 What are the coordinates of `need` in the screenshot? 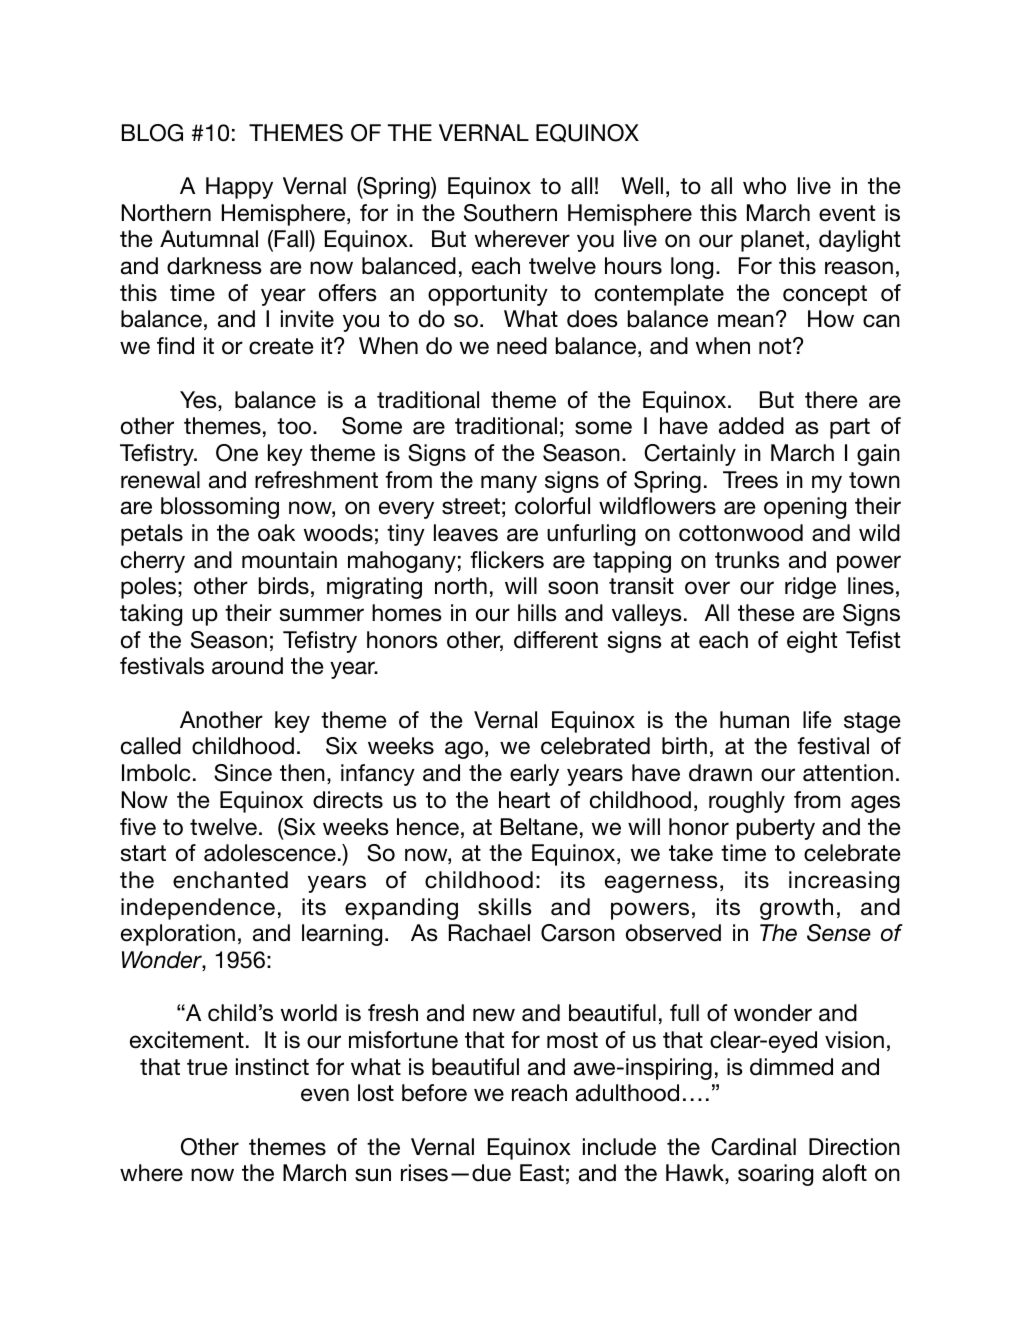 It's located at (522, 346).
